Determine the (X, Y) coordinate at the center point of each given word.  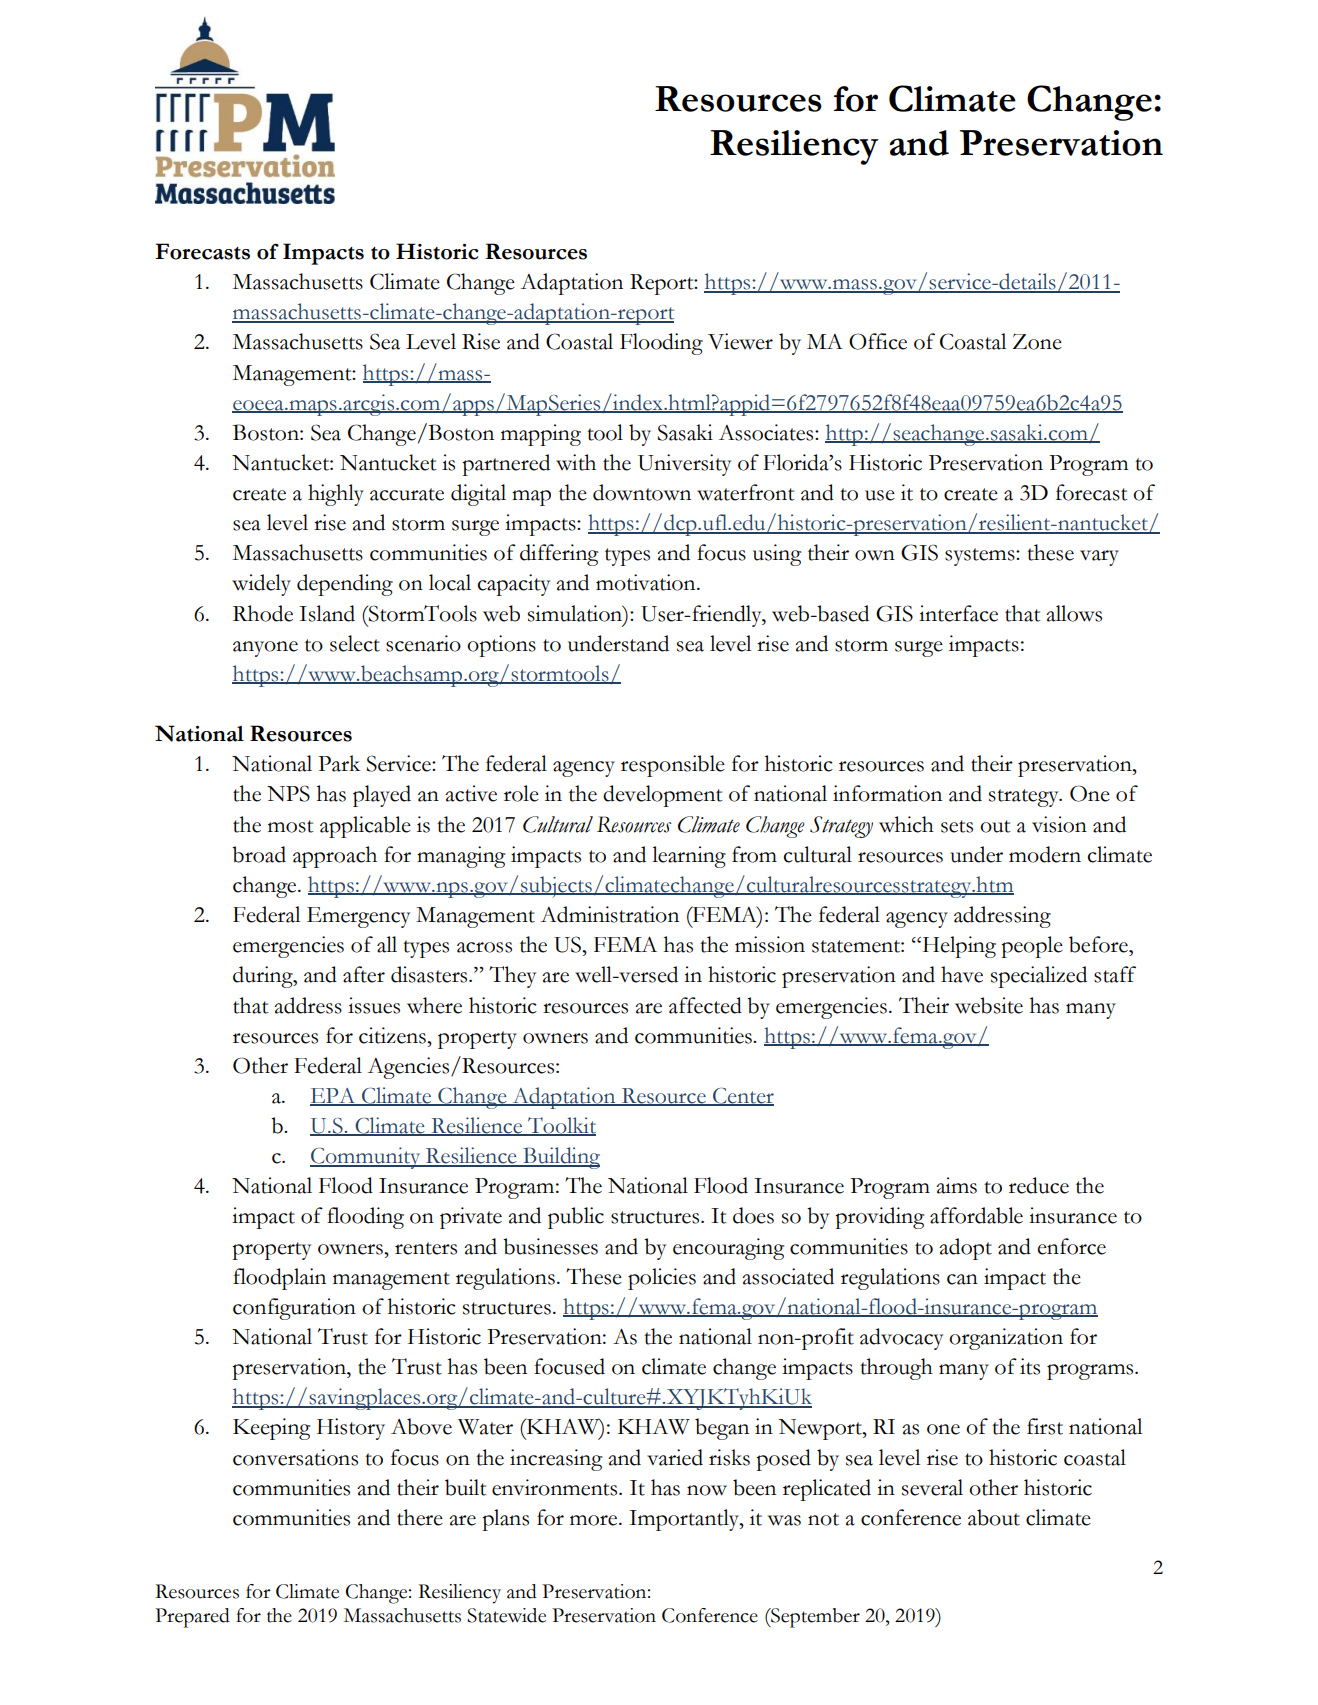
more (595, 1520)
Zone (1037, 341)
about (994, 1517)
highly (336, 495)
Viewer (740, 341)
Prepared (192, 1618)
